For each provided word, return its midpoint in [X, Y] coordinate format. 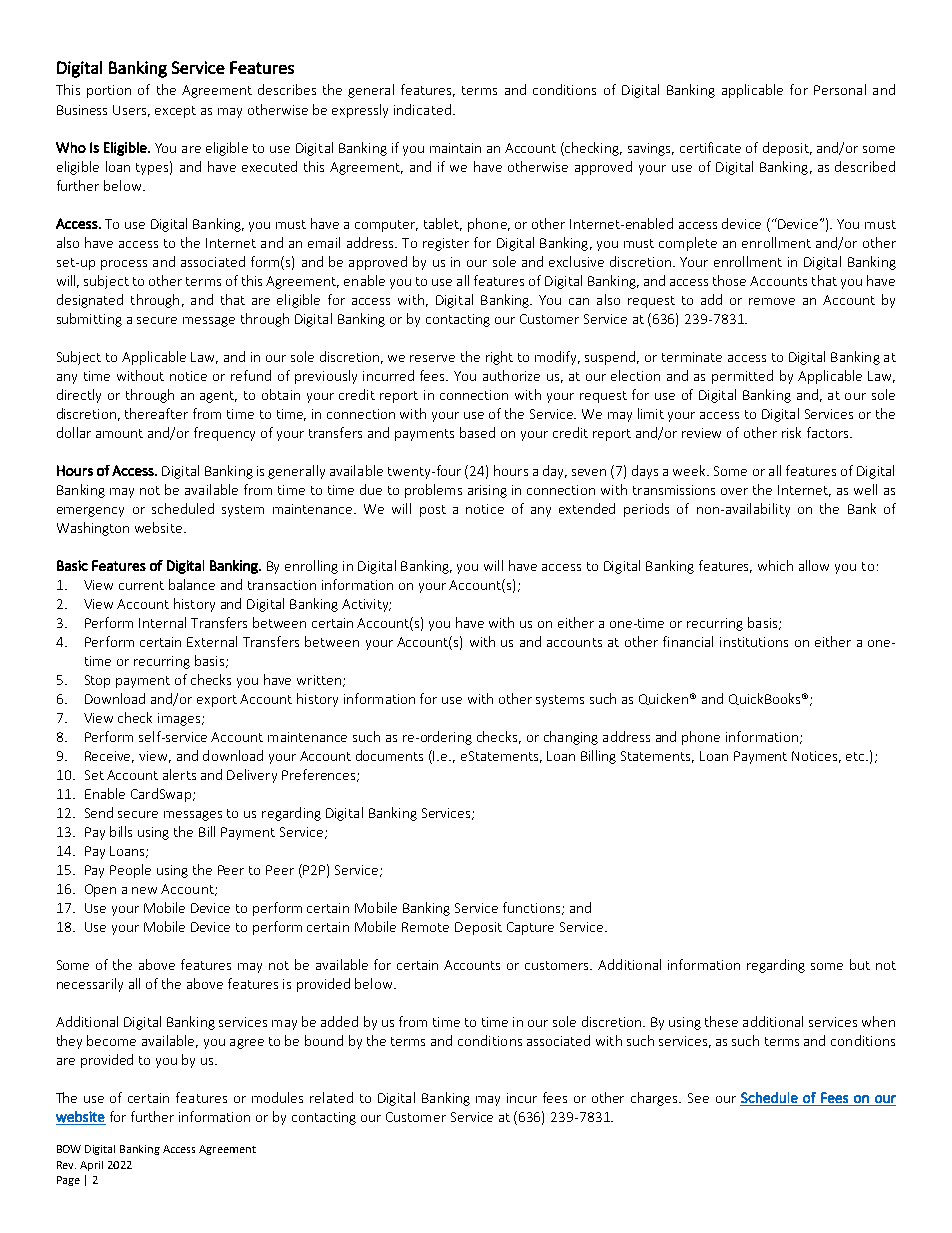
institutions [754, 642]
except [175, 112]
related [331, 1097]
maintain [455, 148]
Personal [840, 89]
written [319, 680]
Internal [162, 622]
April [91, 1166]
